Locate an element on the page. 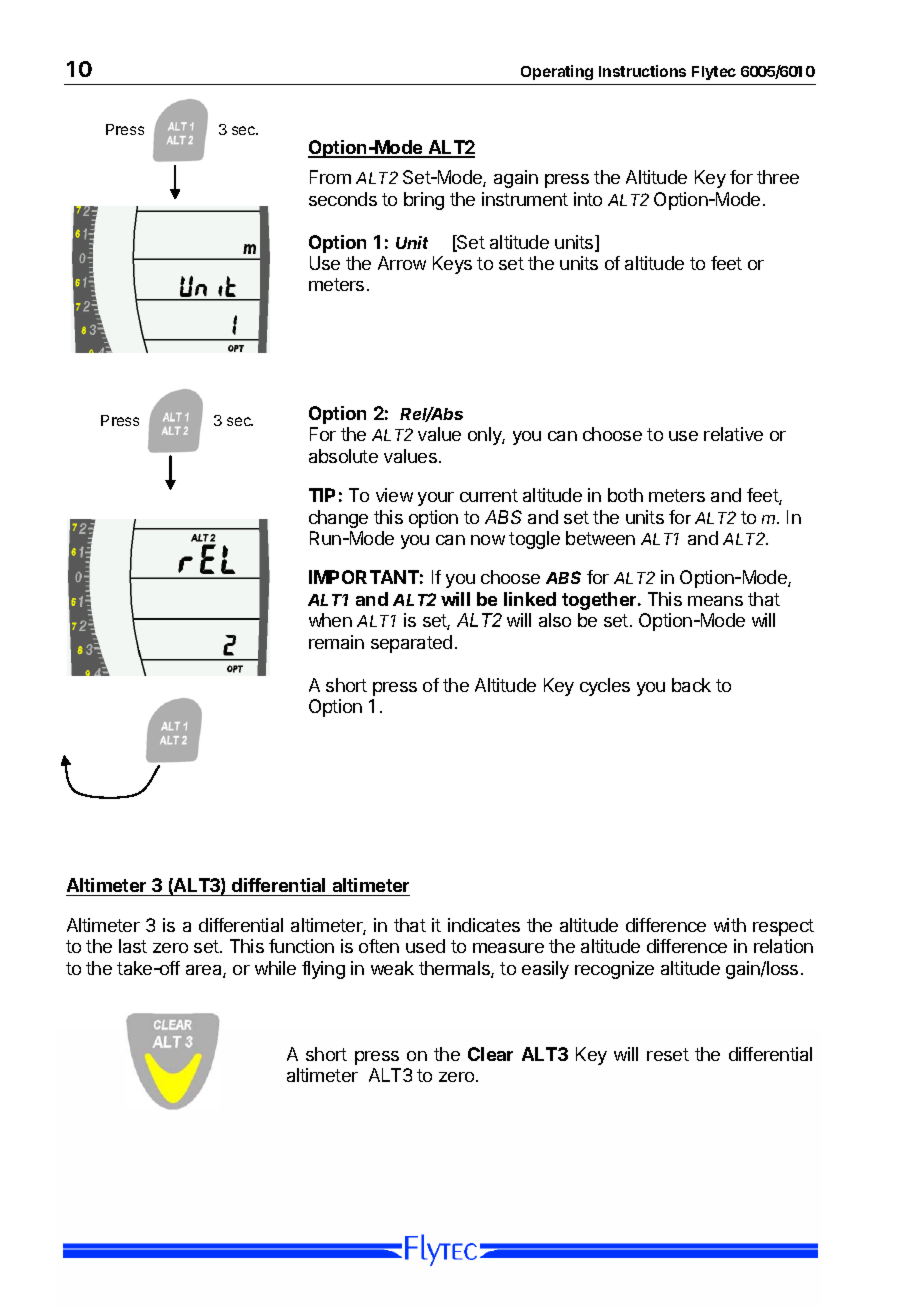 The height and width of the document is (1308, 924). means is located at coordinates (715, 601).
